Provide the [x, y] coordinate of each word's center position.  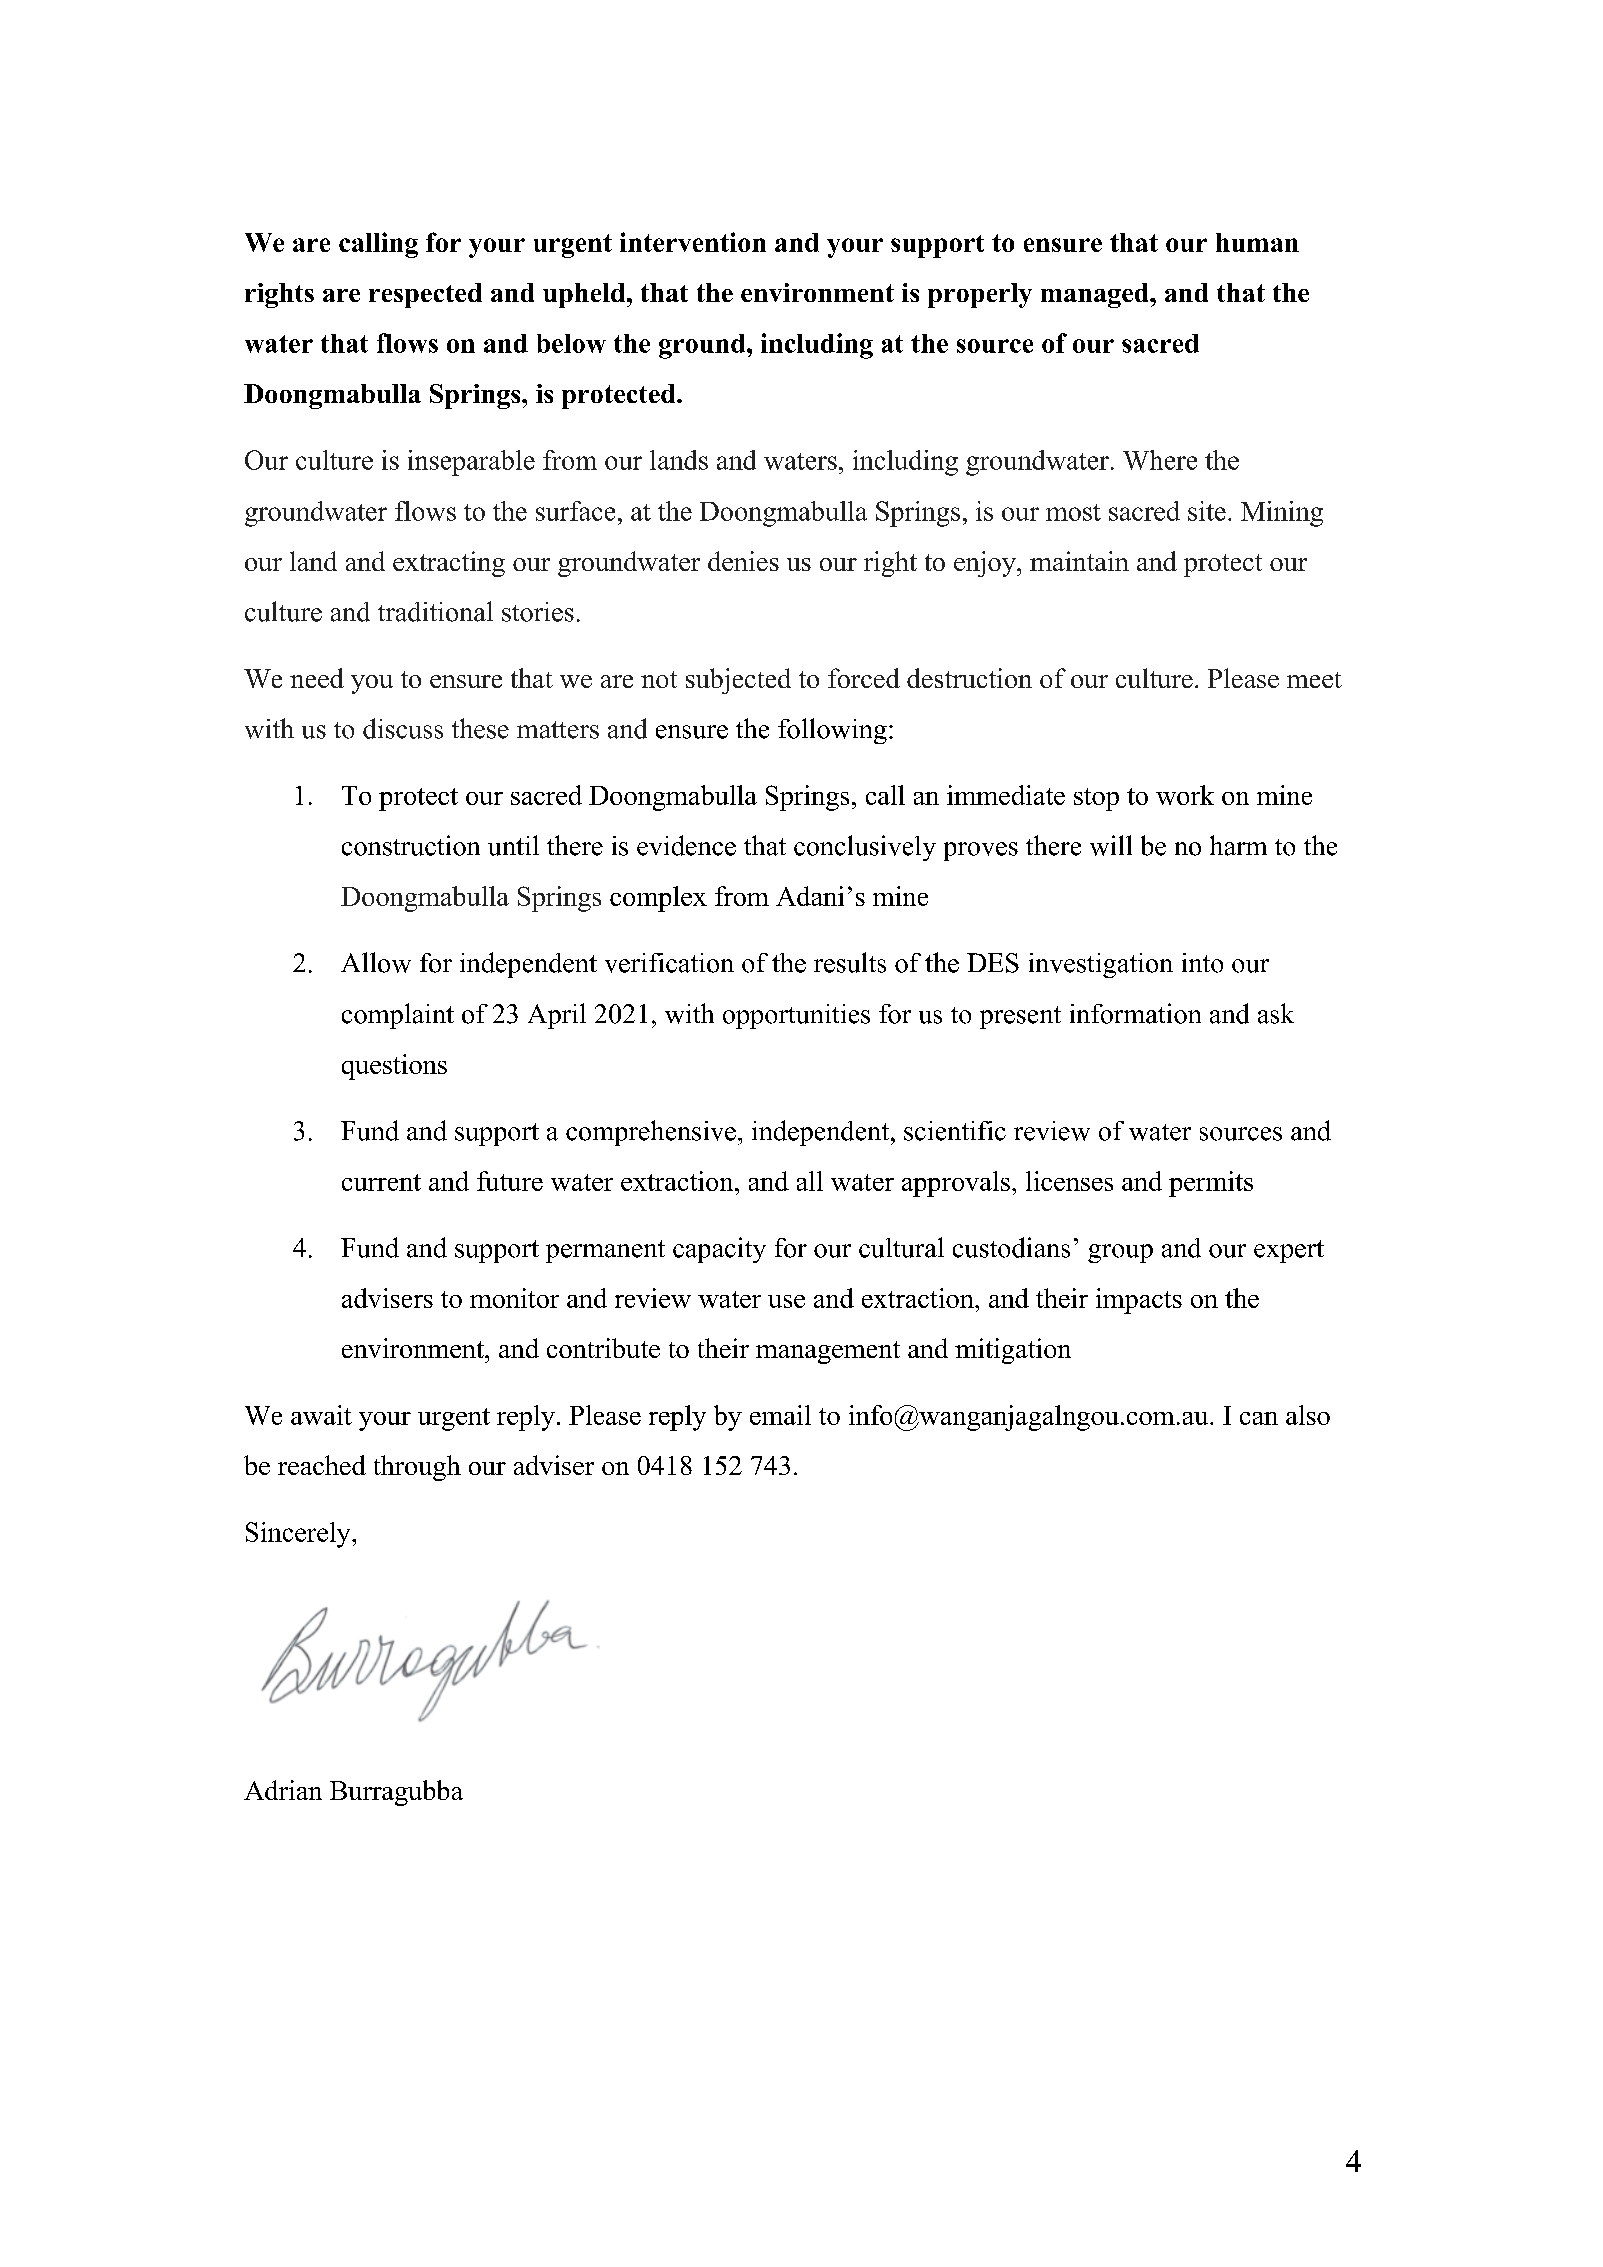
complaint [398, 1016]
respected [425, 295]
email [780, 1415]
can [1259, 1418]
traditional [435, 611]
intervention [693, 242]
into [1202, 963]
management [828, 1352]
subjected [738, 681]
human [1257, 242]
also [1308, 1415]
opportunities [796, 1016]
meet [1314, 680]
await [321, 1415]
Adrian [283, 1790]
